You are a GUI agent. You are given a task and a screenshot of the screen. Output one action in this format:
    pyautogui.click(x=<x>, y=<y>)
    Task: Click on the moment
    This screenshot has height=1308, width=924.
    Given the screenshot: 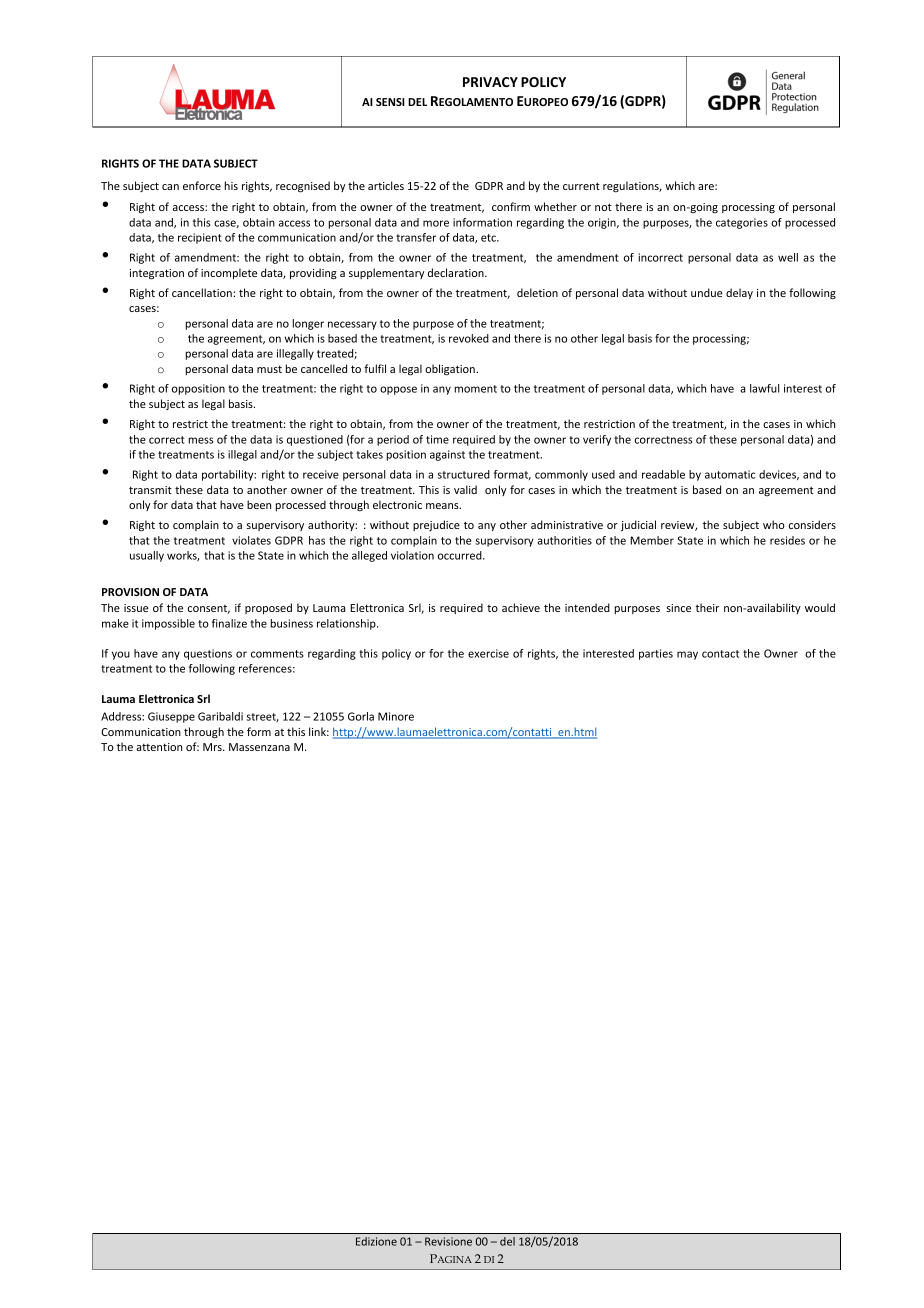 What is the action you would take?
    pyautogui.click(x=476, y=389)
